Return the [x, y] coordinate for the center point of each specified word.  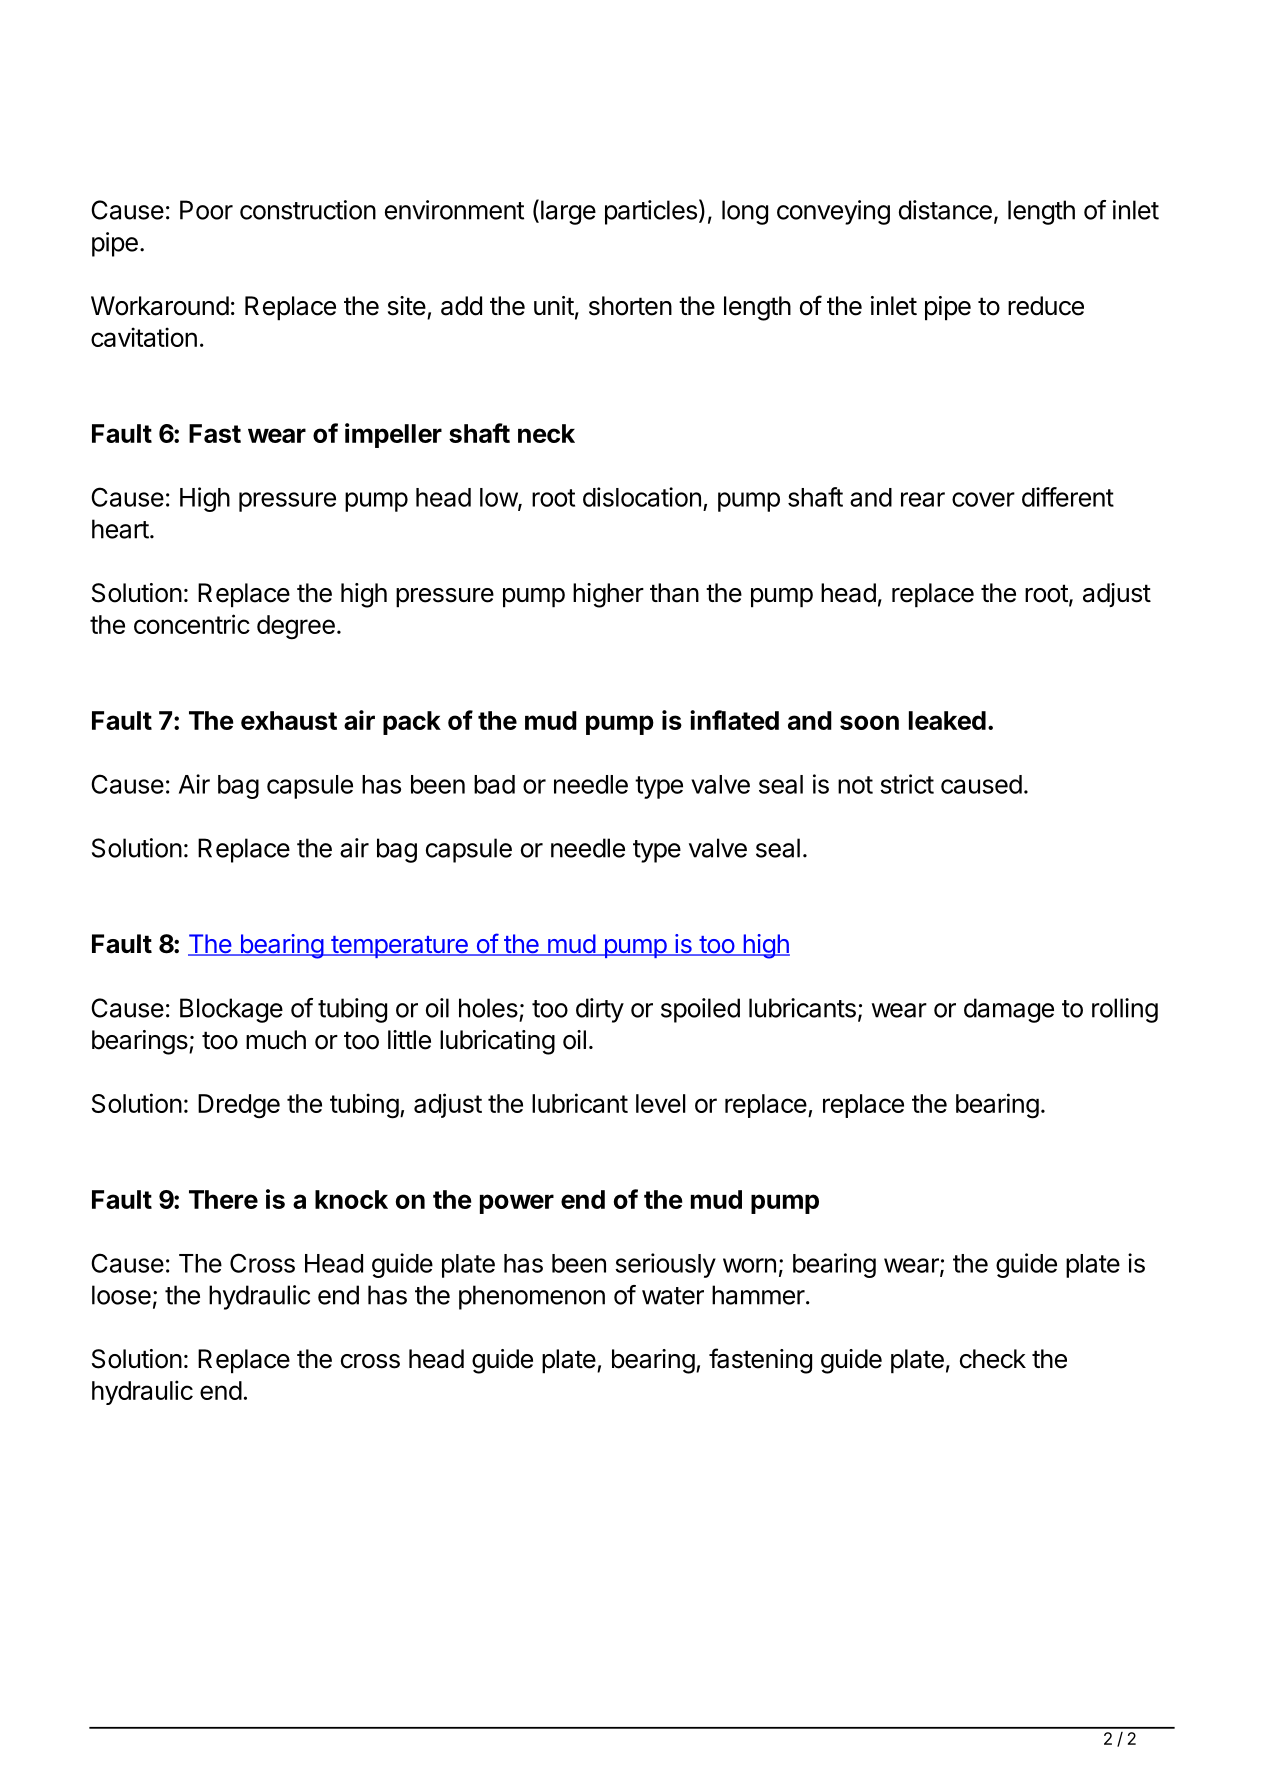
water [673, 1296]
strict [907, 784]
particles [651, 212]
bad [494, 784]
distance [945, 210]
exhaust [289, 720]
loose [121, 1295]
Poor [206, 210]
